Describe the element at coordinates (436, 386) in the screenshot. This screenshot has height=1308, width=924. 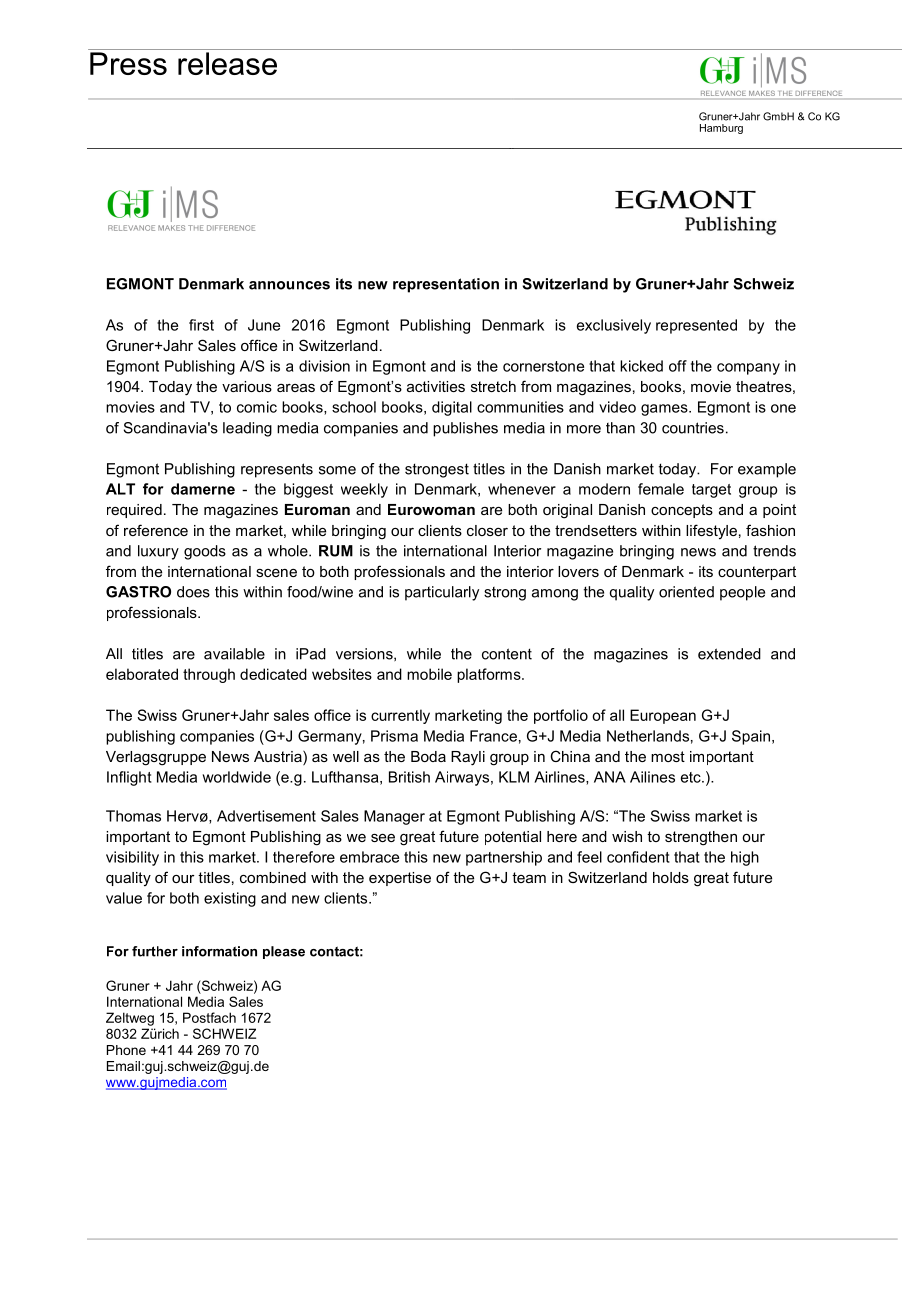
I see `activities` at that location.
